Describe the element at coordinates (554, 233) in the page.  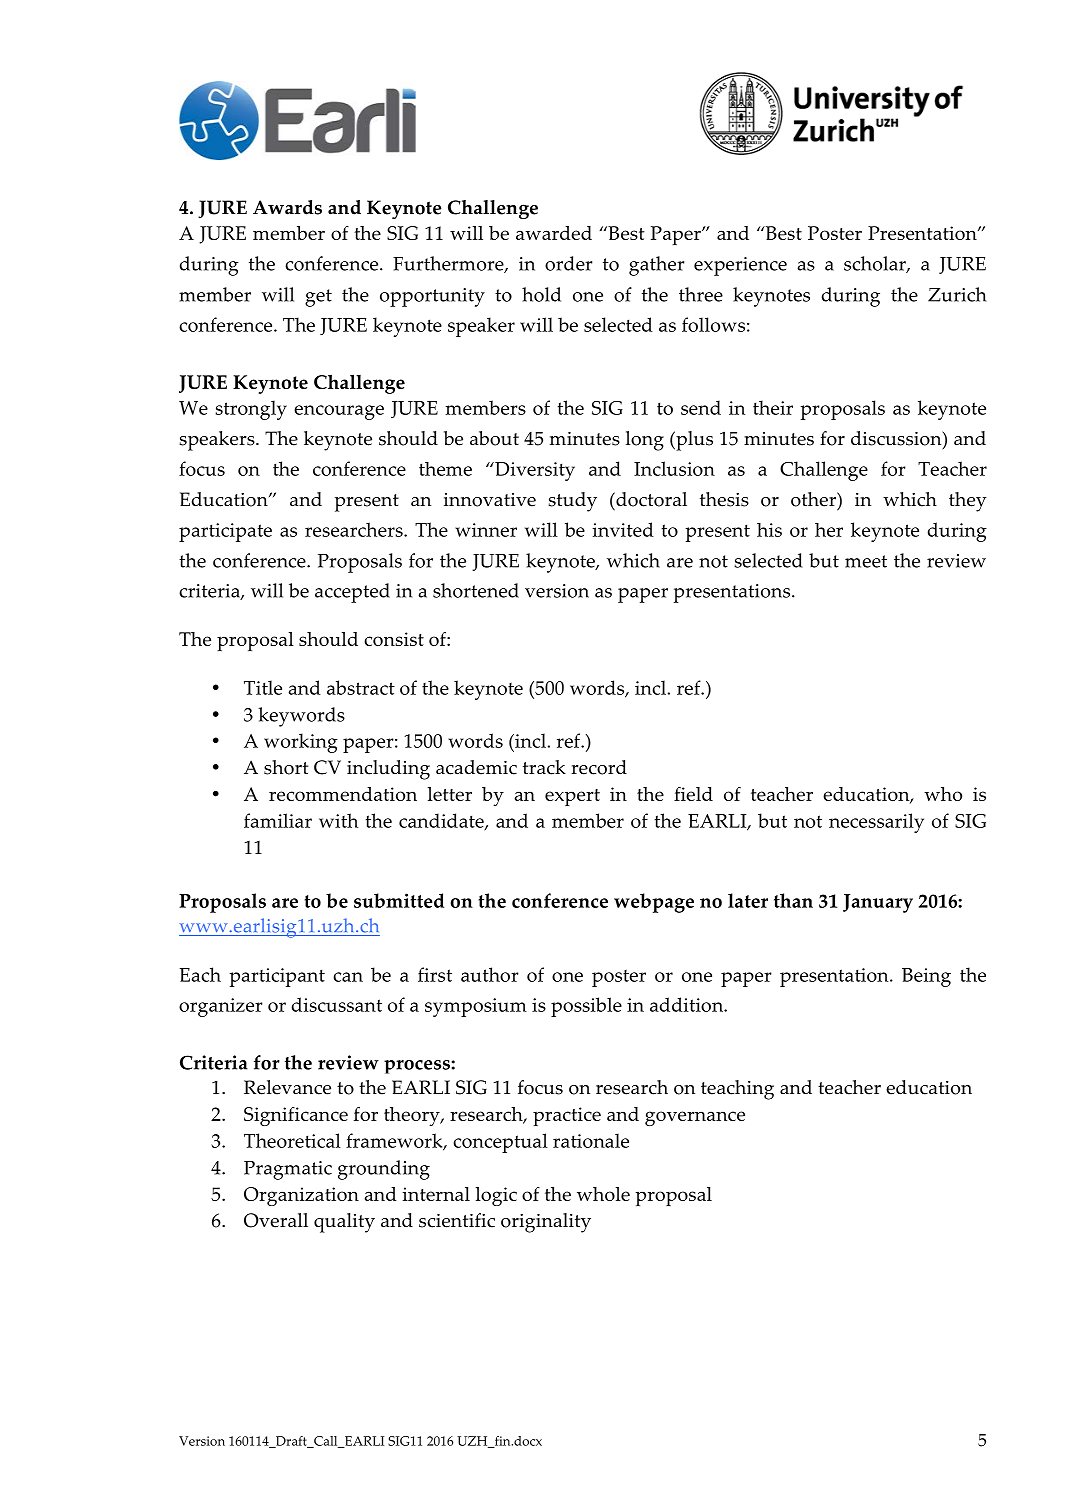
I see `awarded` at that location.
